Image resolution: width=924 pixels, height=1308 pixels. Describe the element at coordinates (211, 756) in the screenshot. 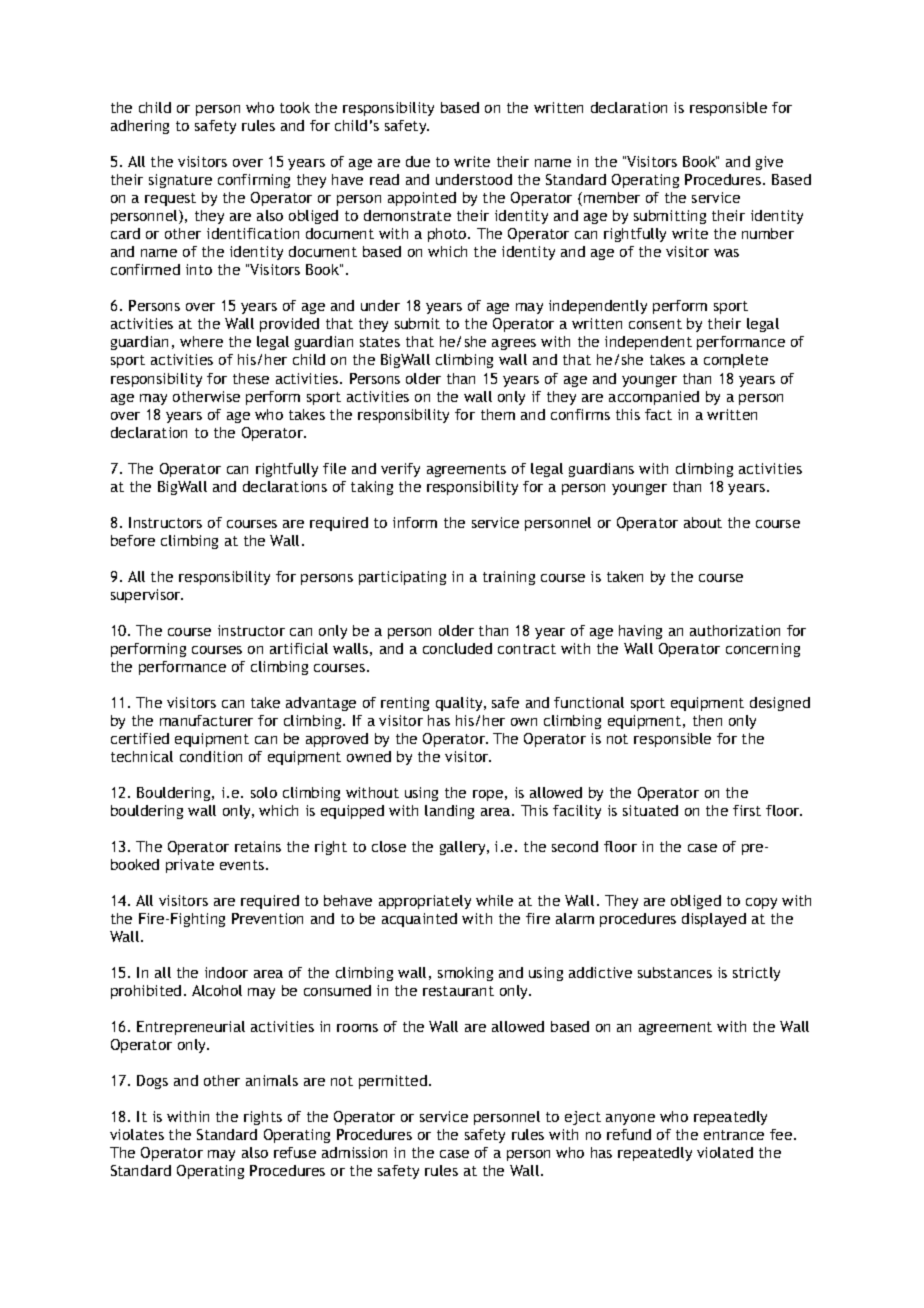

I see `condition` at that location.
